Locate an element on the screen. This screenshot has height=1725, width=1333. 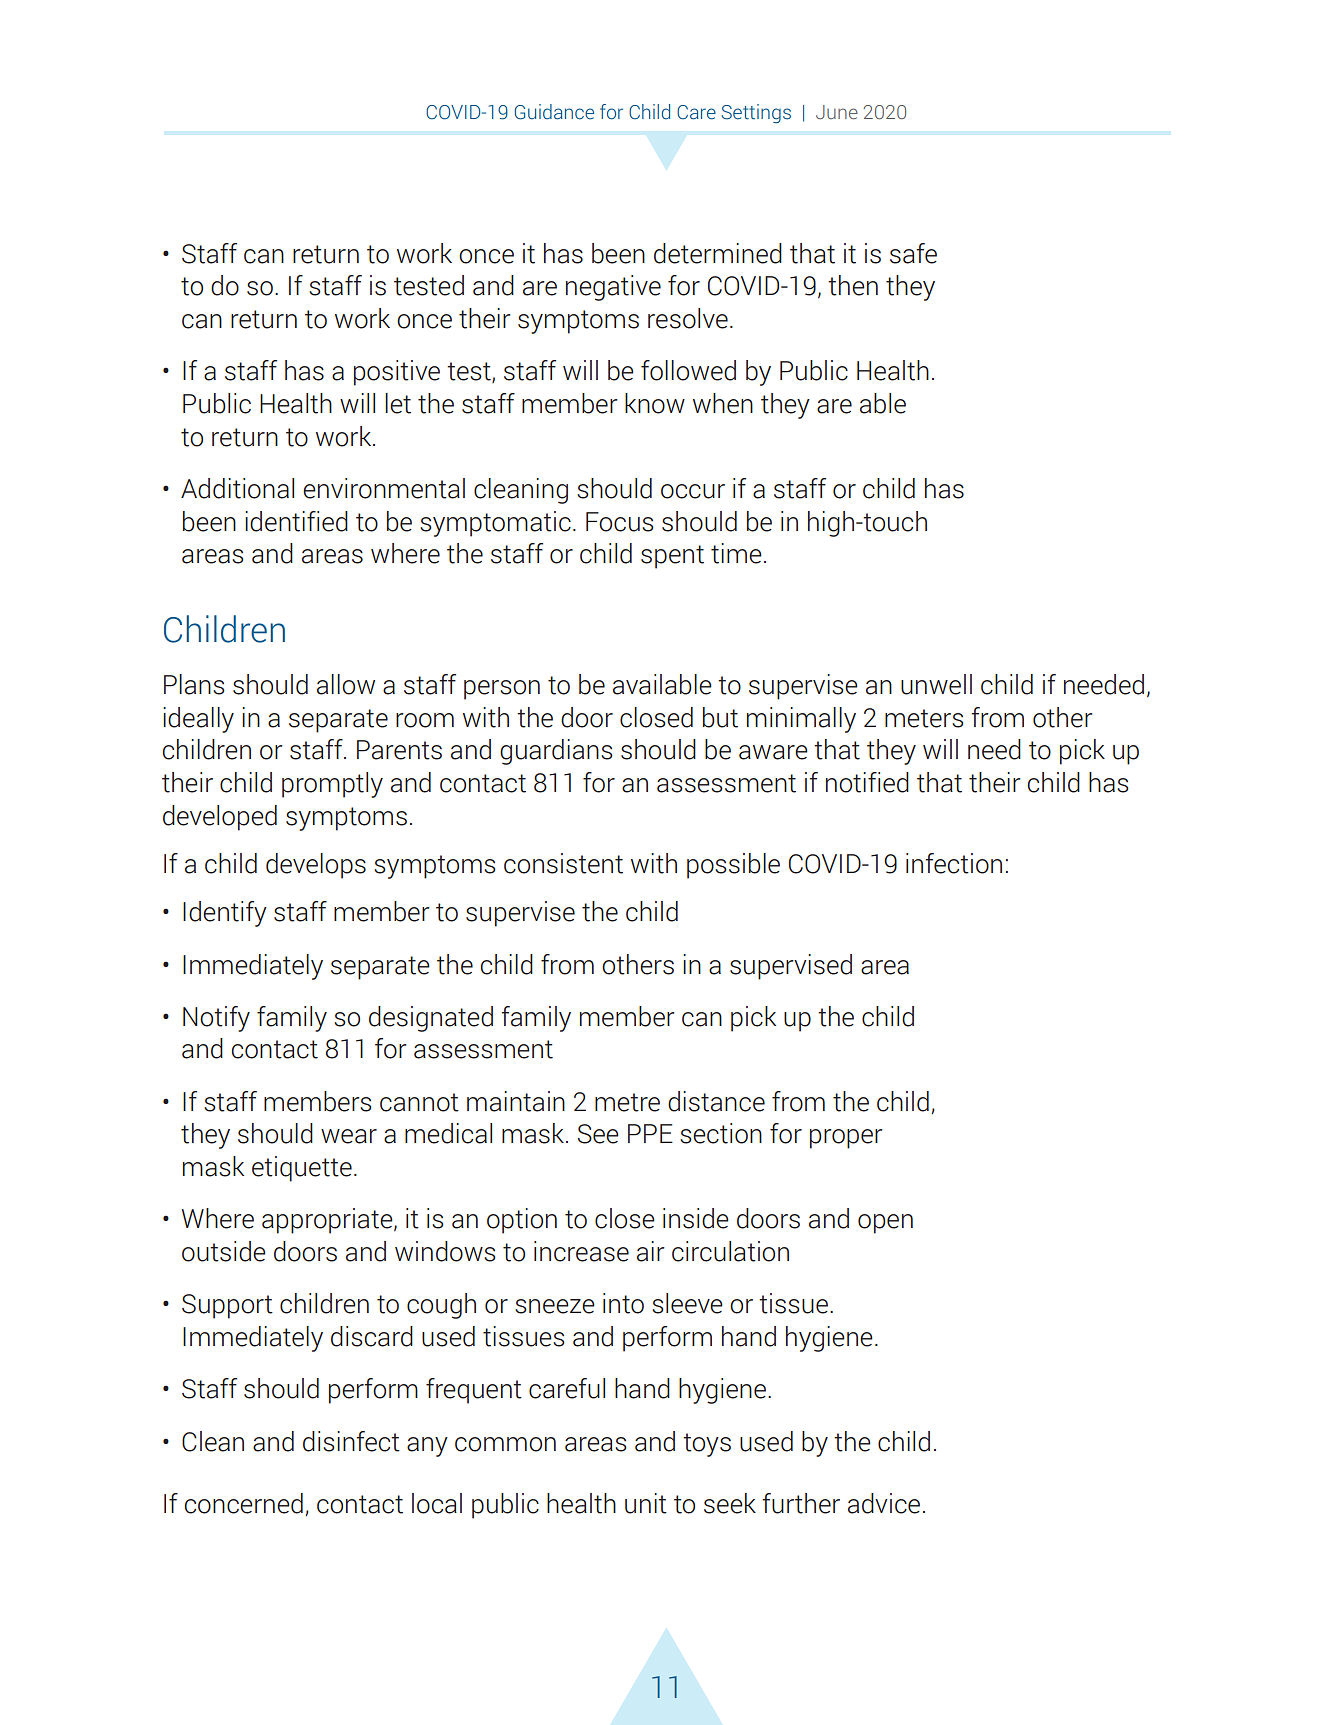
proper is located at coordinates (846, 1139).
